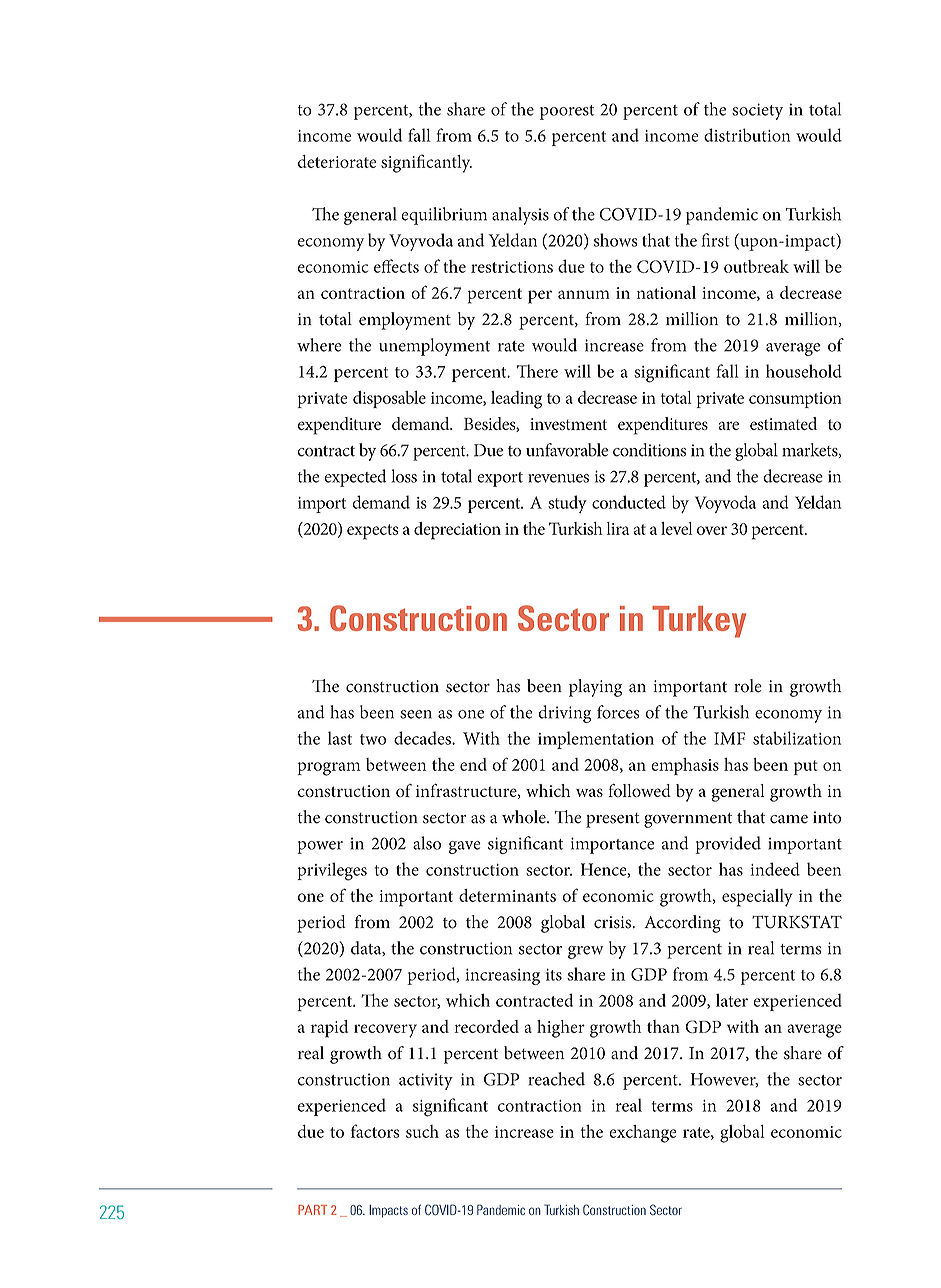 The image size is (941, 1288). Describe the element at coordinates (747, 135) in the screenshot. I see `distribution` at that location.
